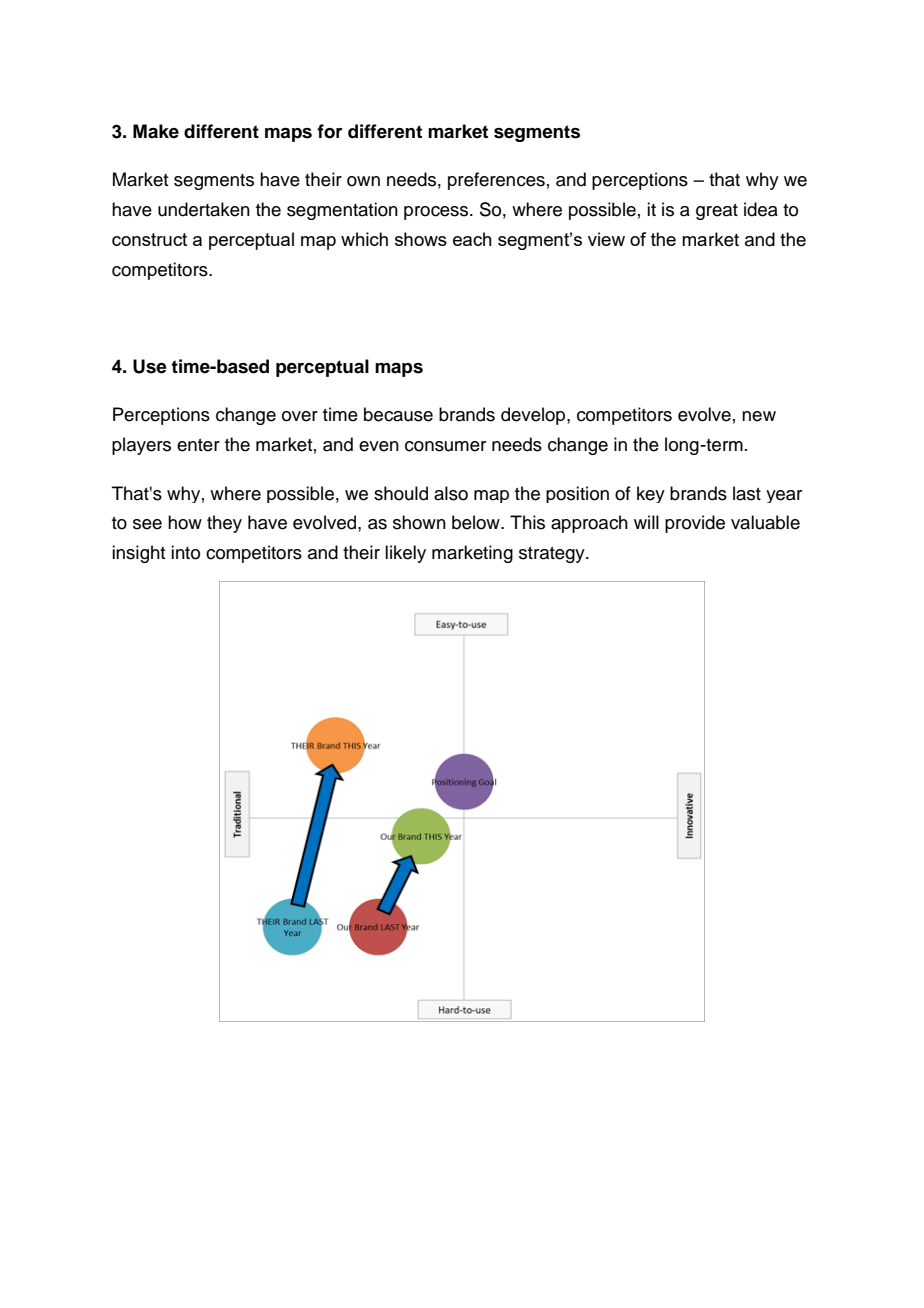 Image resolution: width=924 pixels, height=1308 pixels. Describe the element at coordinates (747, 493) in the image. I see `last` at that location.
